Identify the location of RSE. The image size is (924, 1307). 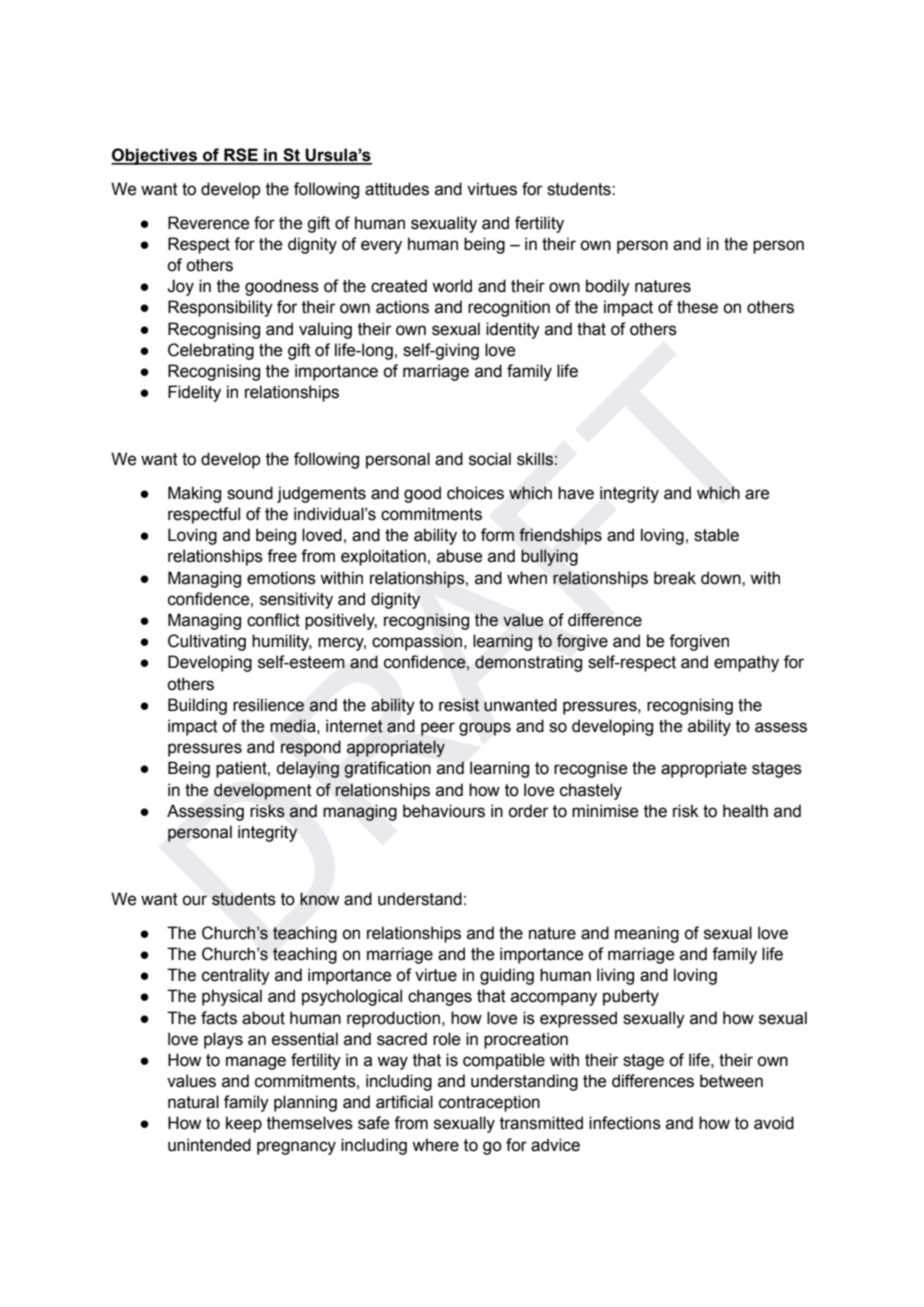
(241, 156).
